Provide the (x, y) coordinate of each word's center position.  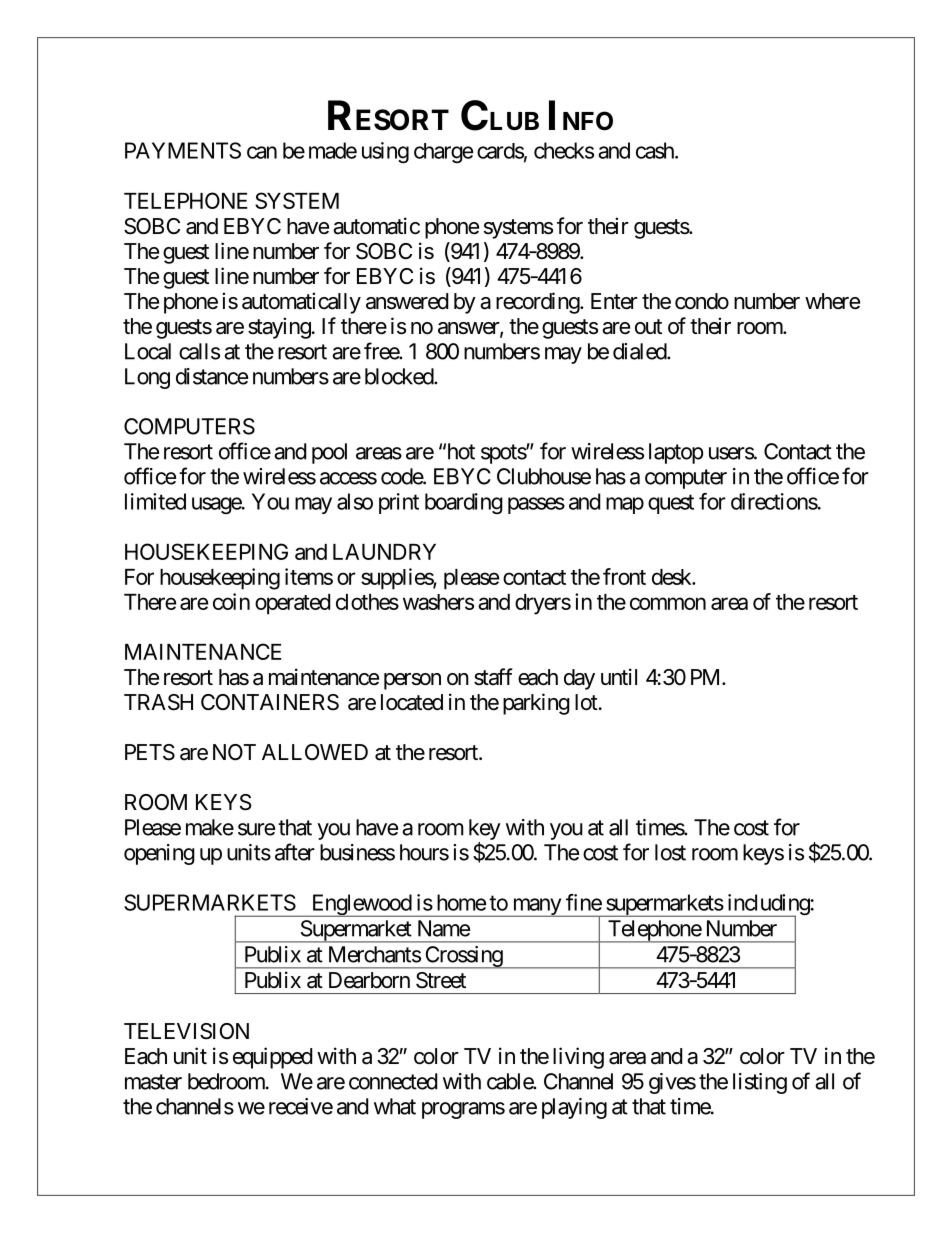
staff (493, 677)
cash (656, 150)
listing (760, 1083)
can (262, 152)
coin (231, 601)
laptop (676, 453)
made (333, 150)
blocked (400, 376)
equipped (272, 1058)
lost (670, 852)
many (536, 907)
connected (393, 1081)
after (295, 852)
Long (147, 378)
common (668, 603)
